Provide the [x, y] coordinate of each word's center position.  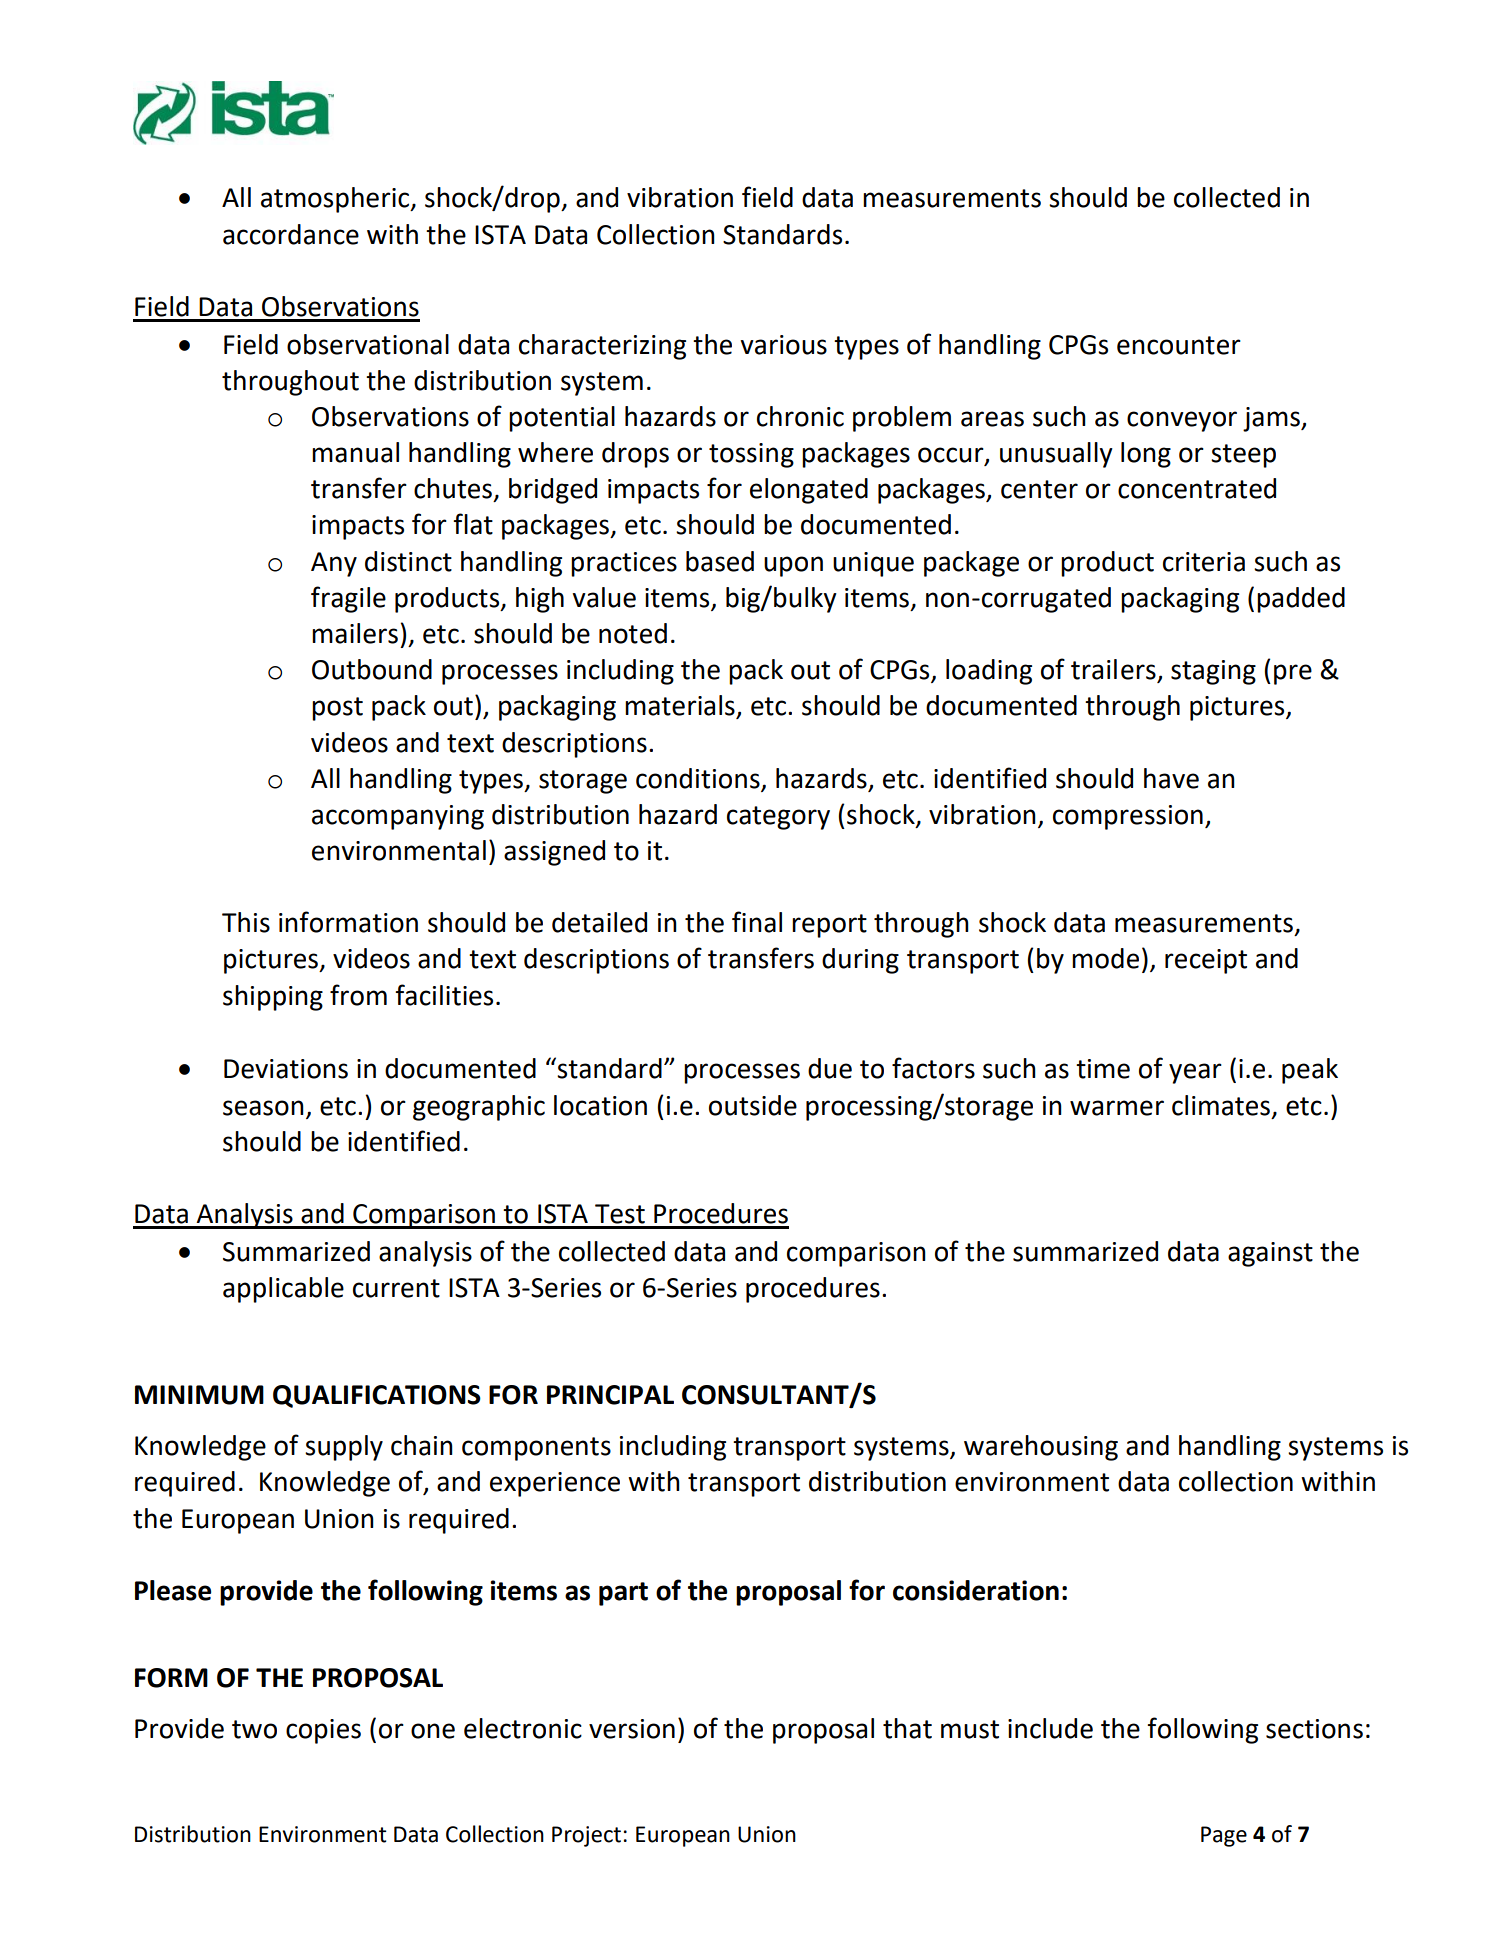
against [1270, 1254]
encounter [1179, 345]
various [784, 345]
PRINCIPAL [610, 1395]
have [1171, 778]
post [337, 709]
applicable [283, 1290]
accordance [291, 234]
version [632, 1729]
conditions [698, 778]
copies [323, 1731]
